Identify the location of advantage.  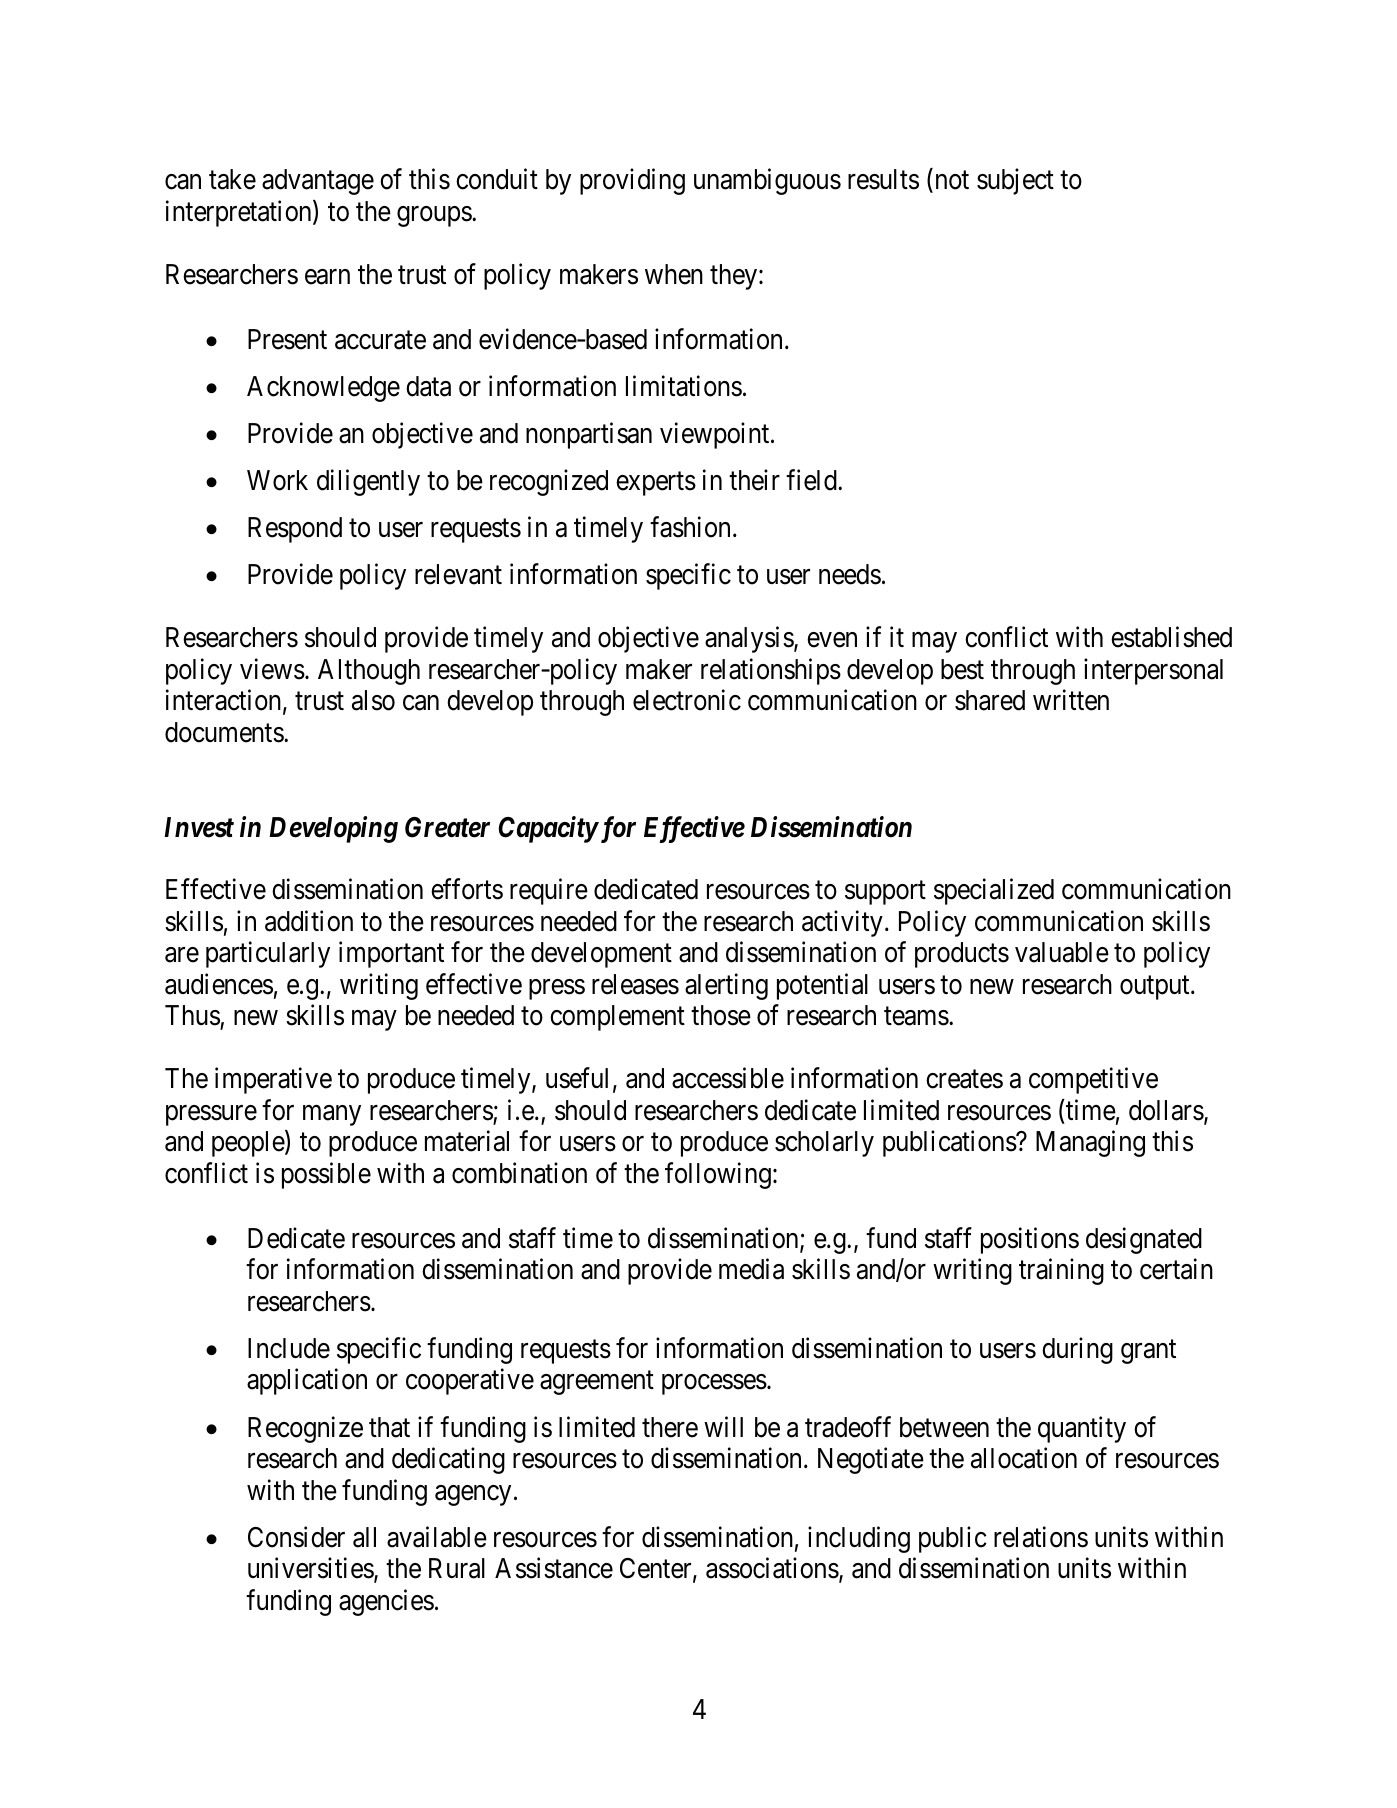
(318, 182).
